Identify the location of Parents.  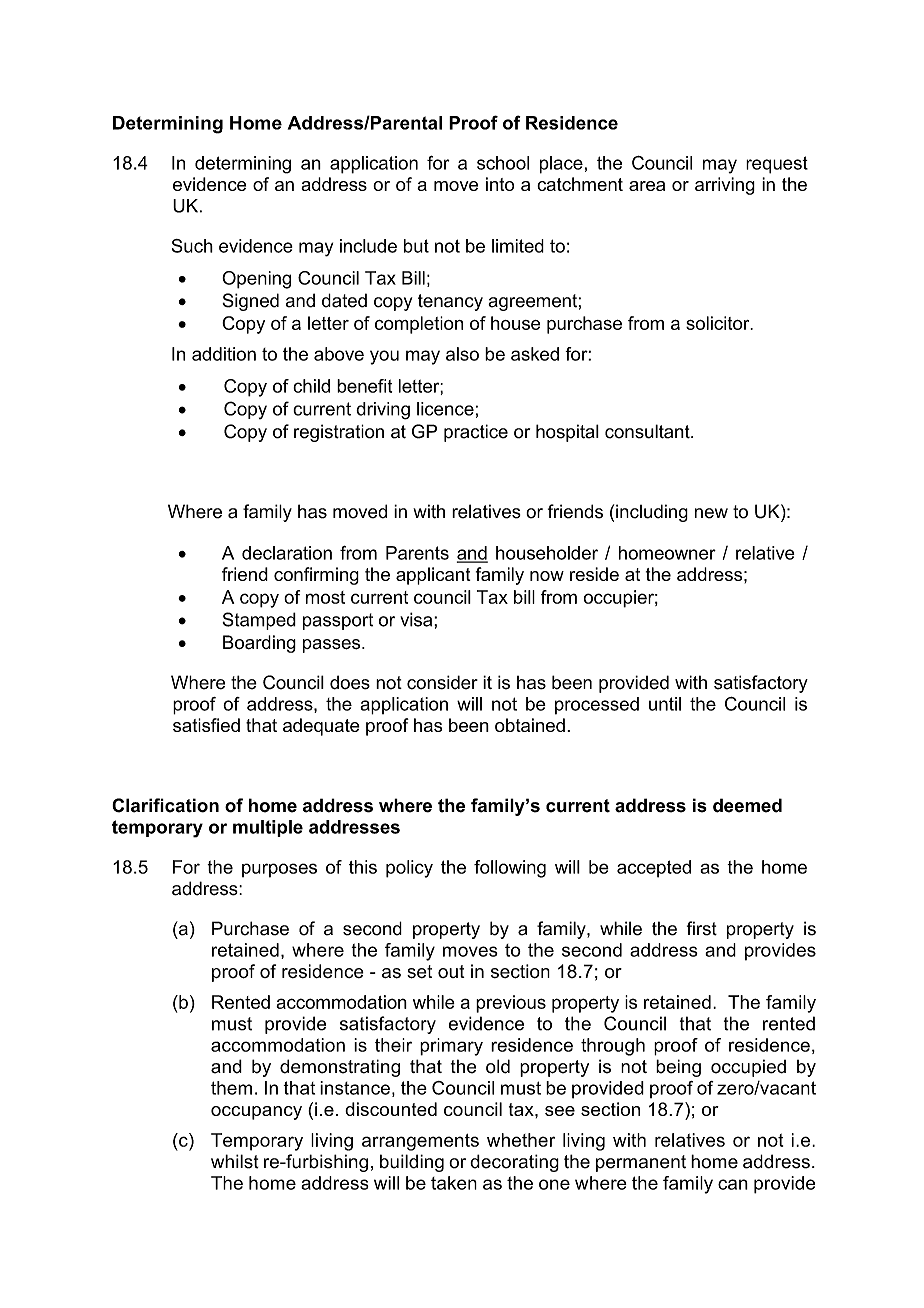
(417, 553).
